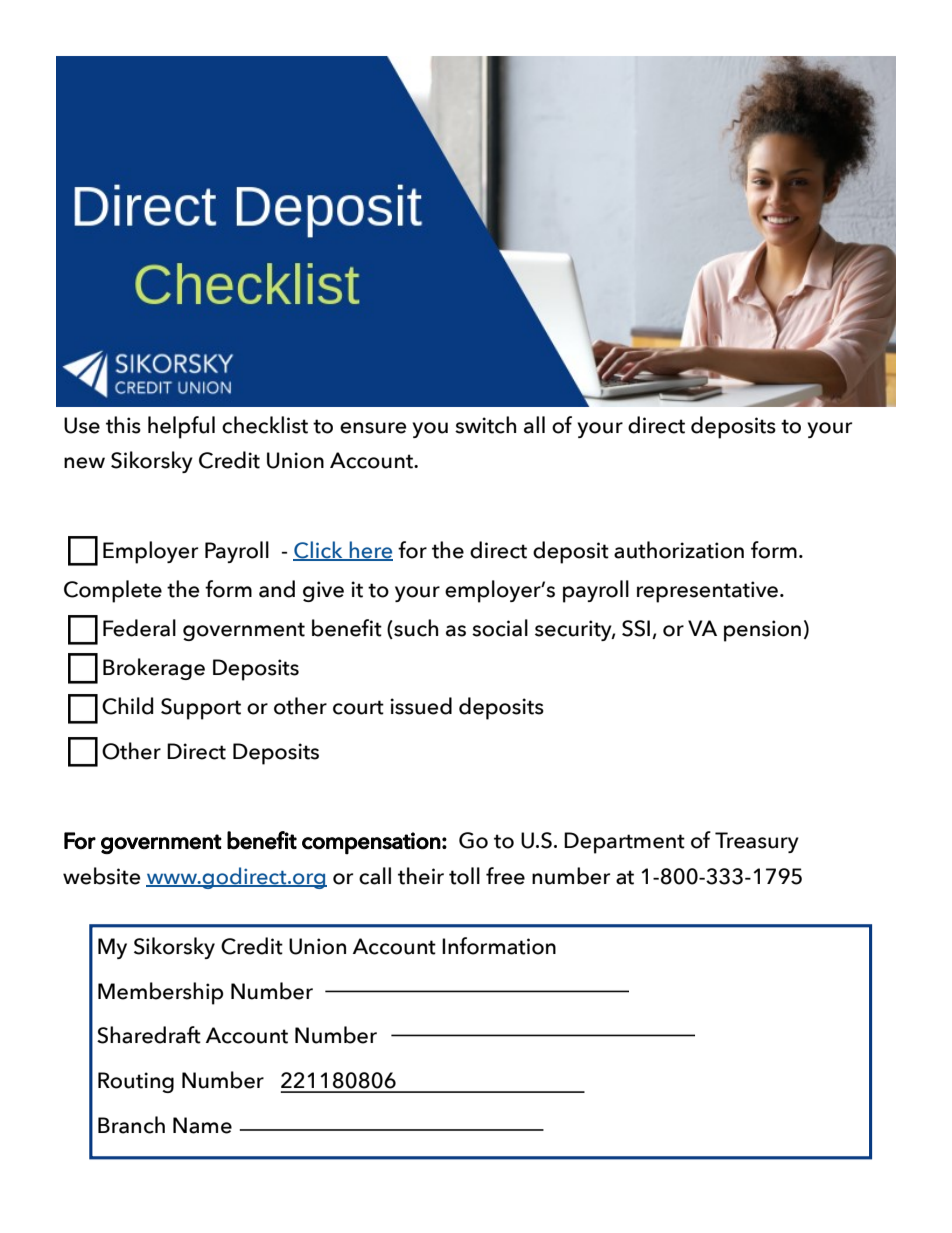 The image size is (952, 1233). Describe the element at coordinates (202, 1125) in the screenshot. I see `Name` at that location.
